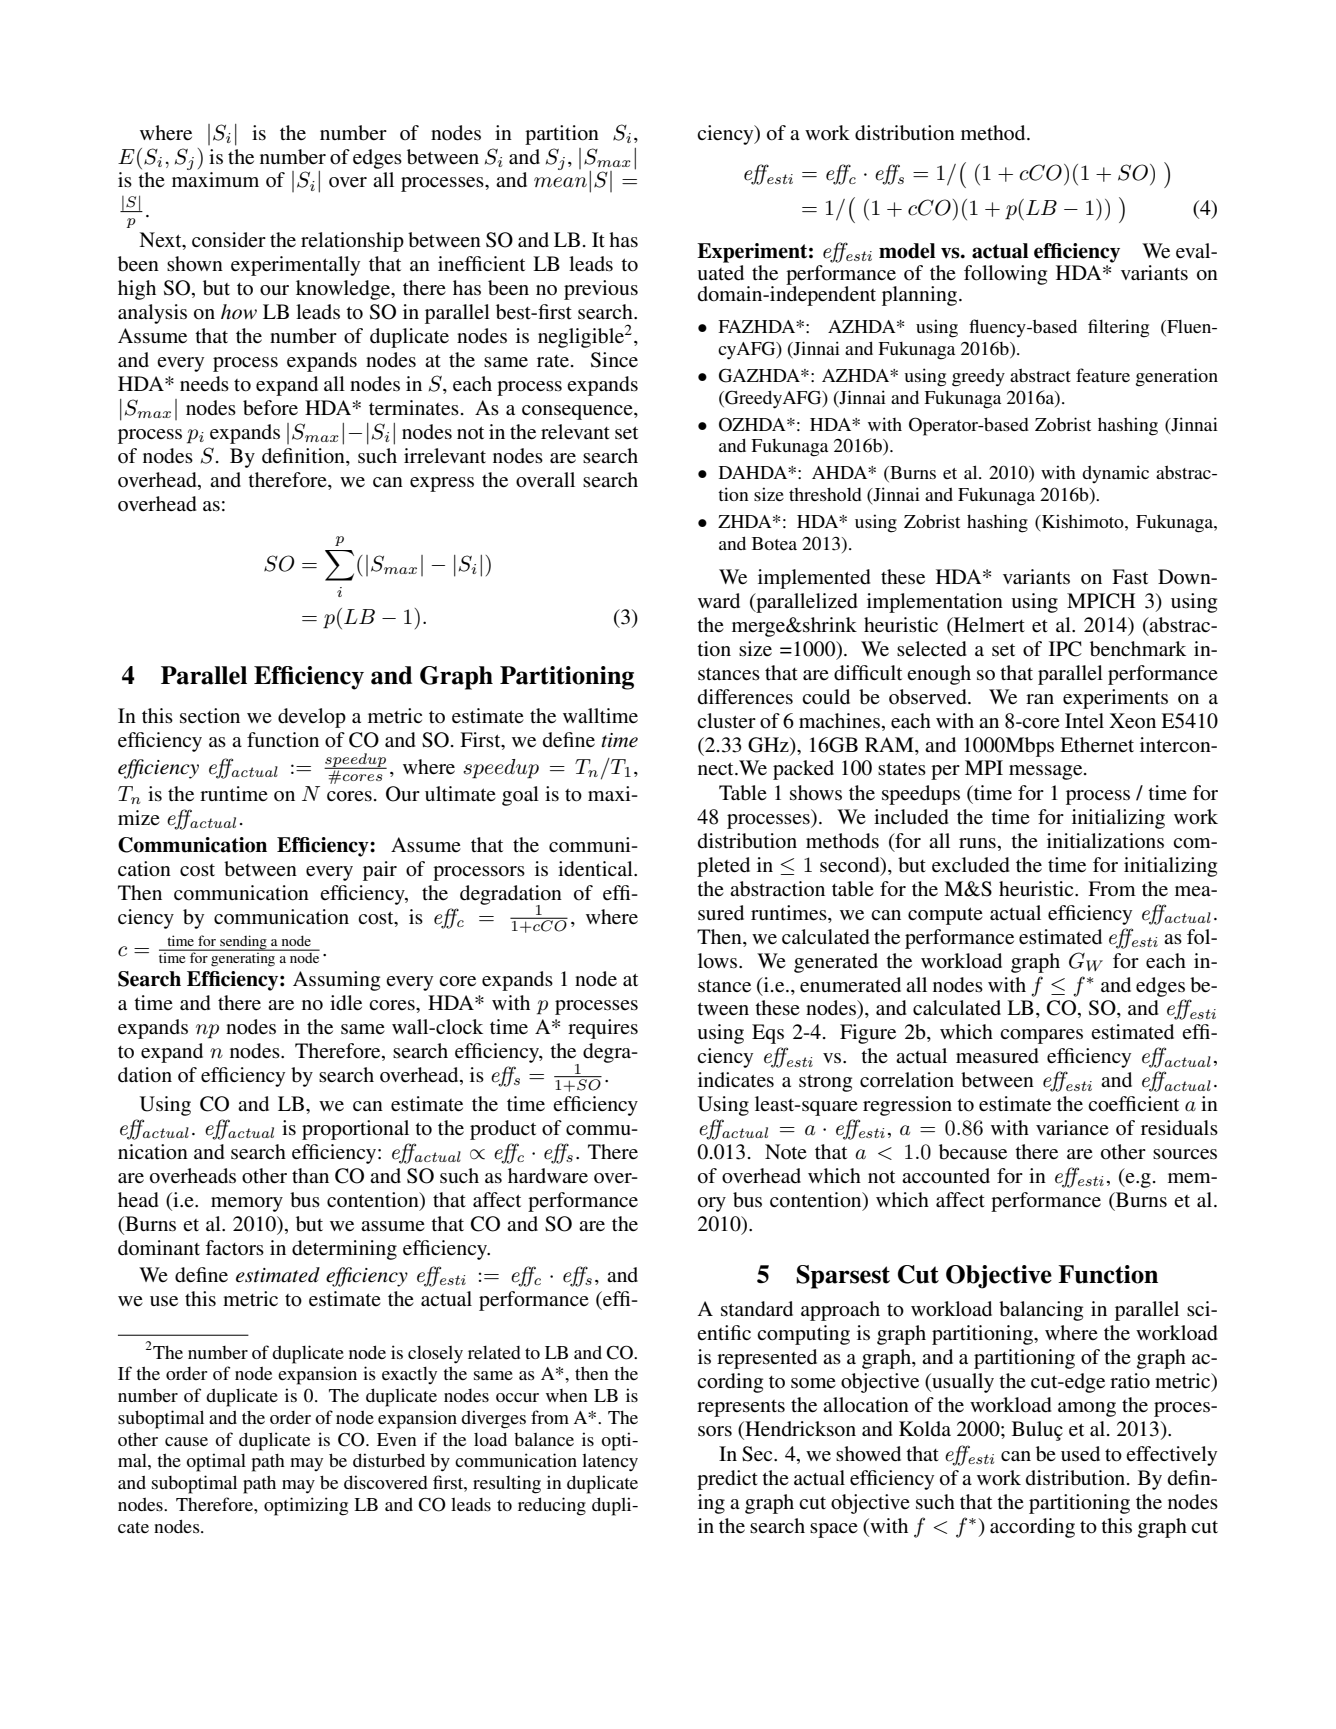  What do you see at coordinates (601, 290) in the document?
I see `previous` at bounding box center [601, 290].
